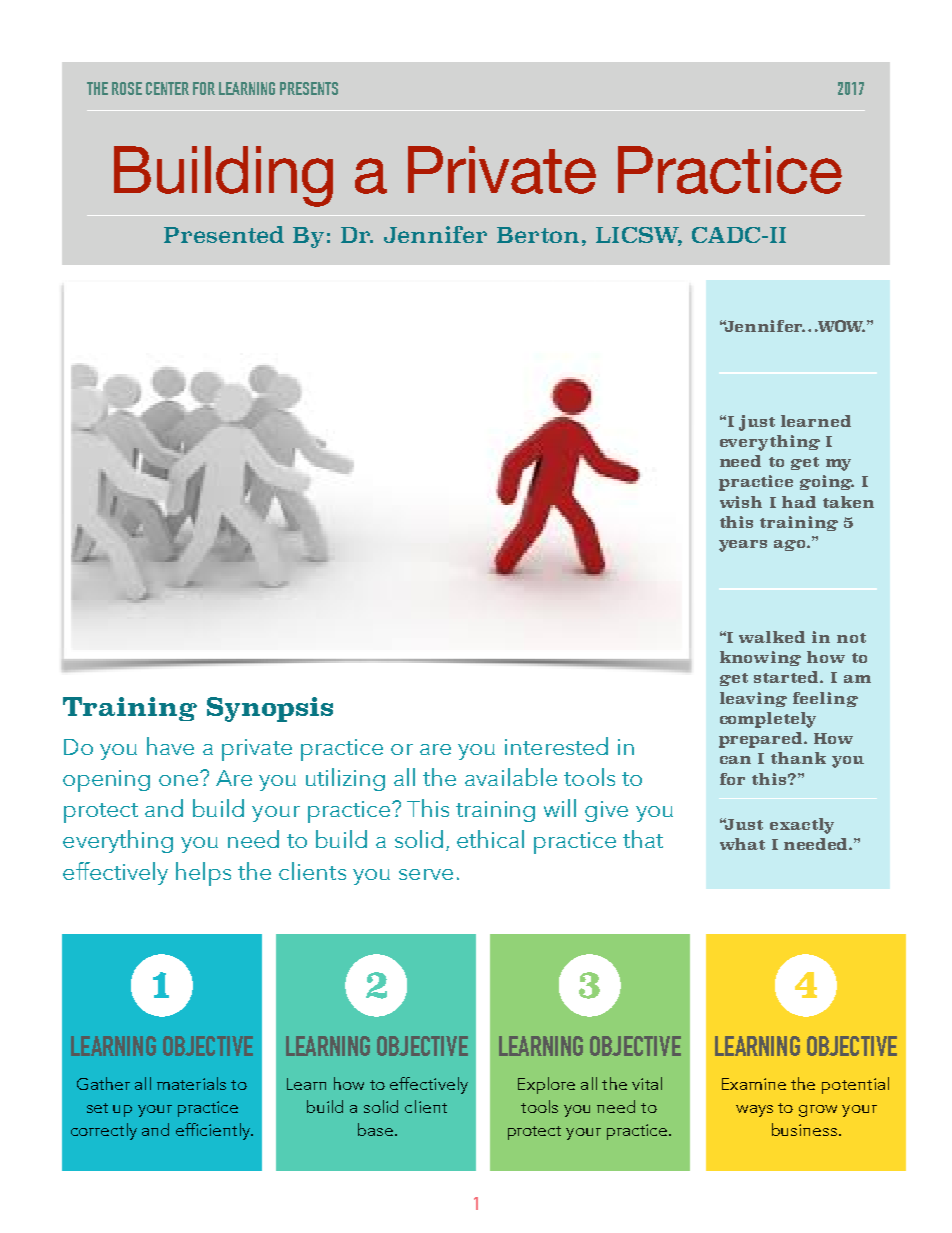 This page has height=1233, width=952. I want to click on going, so click(827, 482).
